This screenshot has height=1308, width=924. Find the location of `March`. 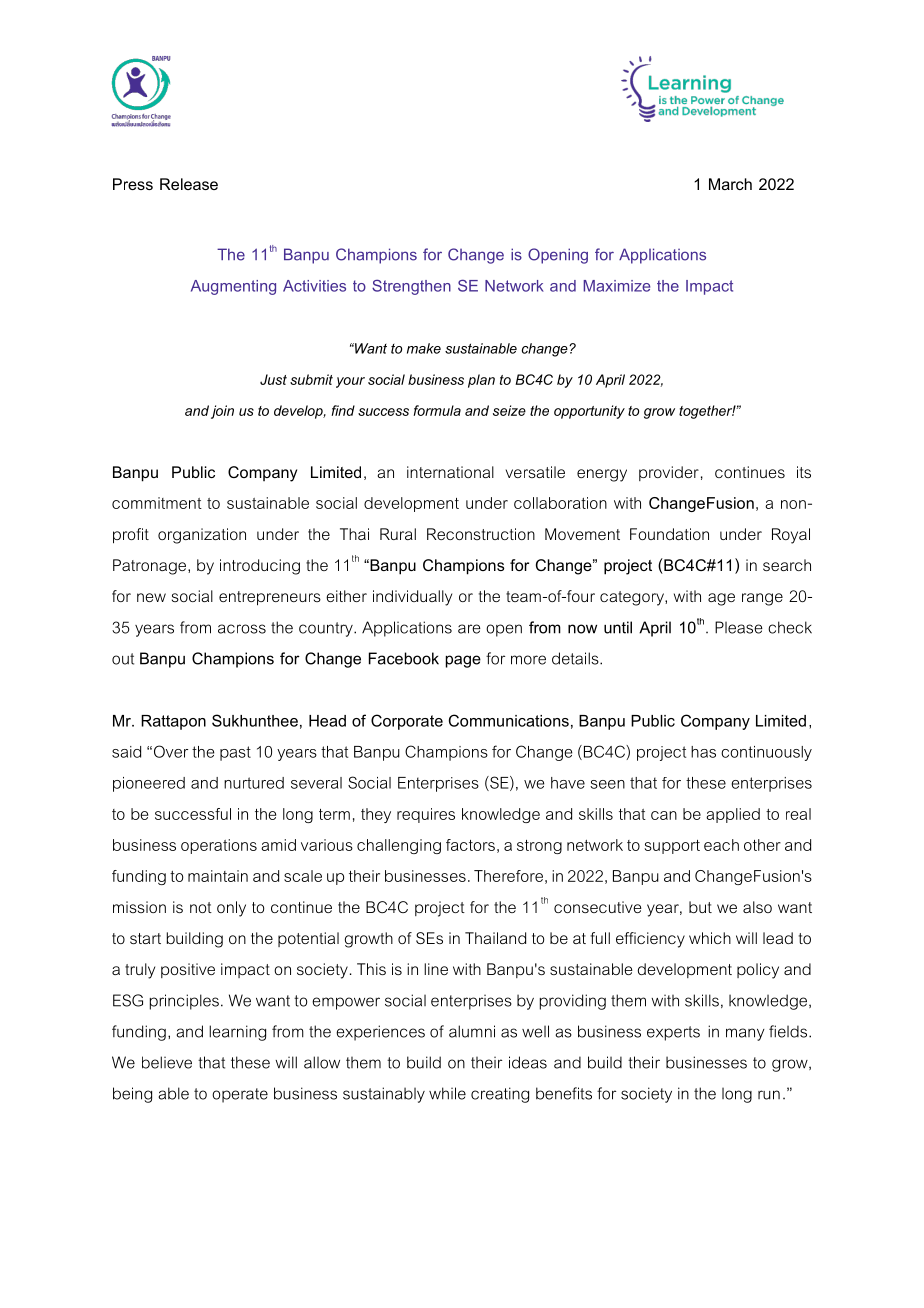

March is located at coordinates (730, 184).
